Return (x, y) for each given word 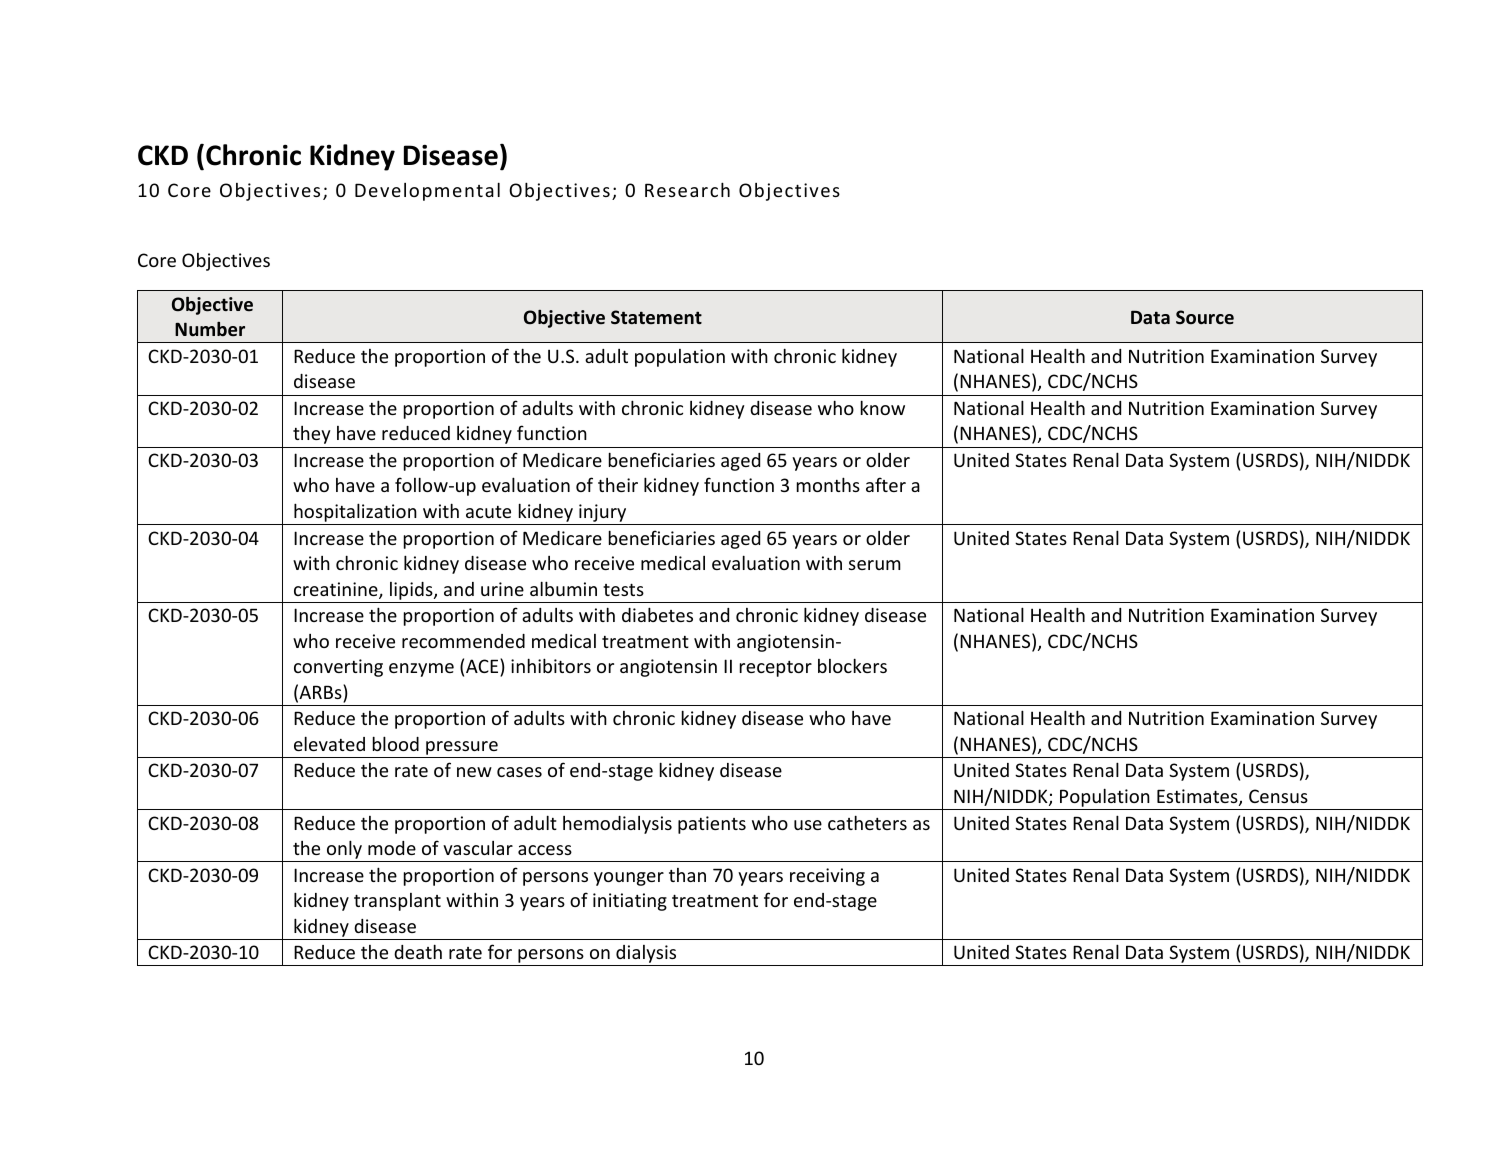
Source (1205, 317)
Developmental (427, 191)
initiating (630, 902)
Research (687, 189)
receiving (827, 877)
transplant (397, 902)
